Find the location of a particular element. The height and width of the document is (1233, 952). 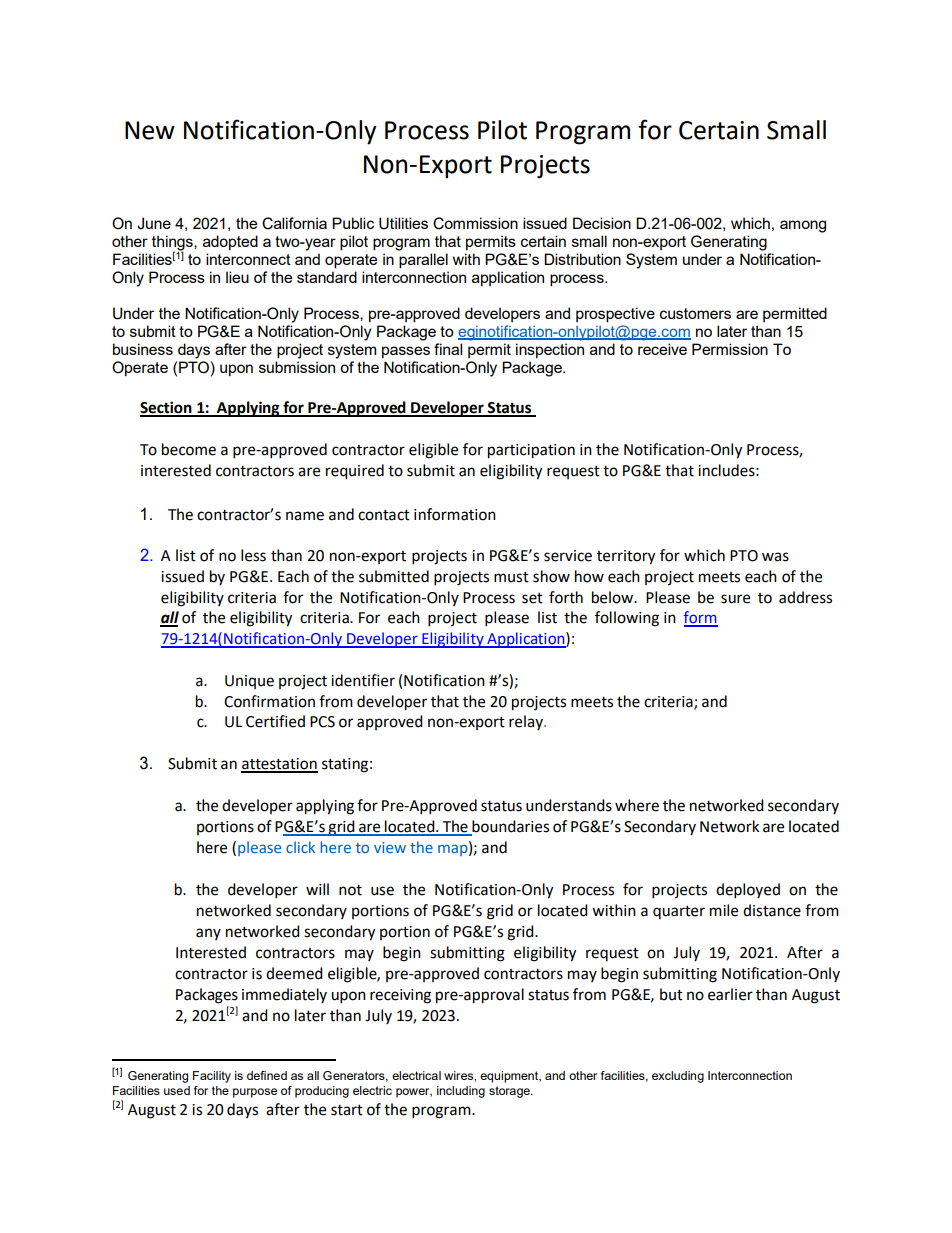

Unique is located at coordinates (249, 682).
